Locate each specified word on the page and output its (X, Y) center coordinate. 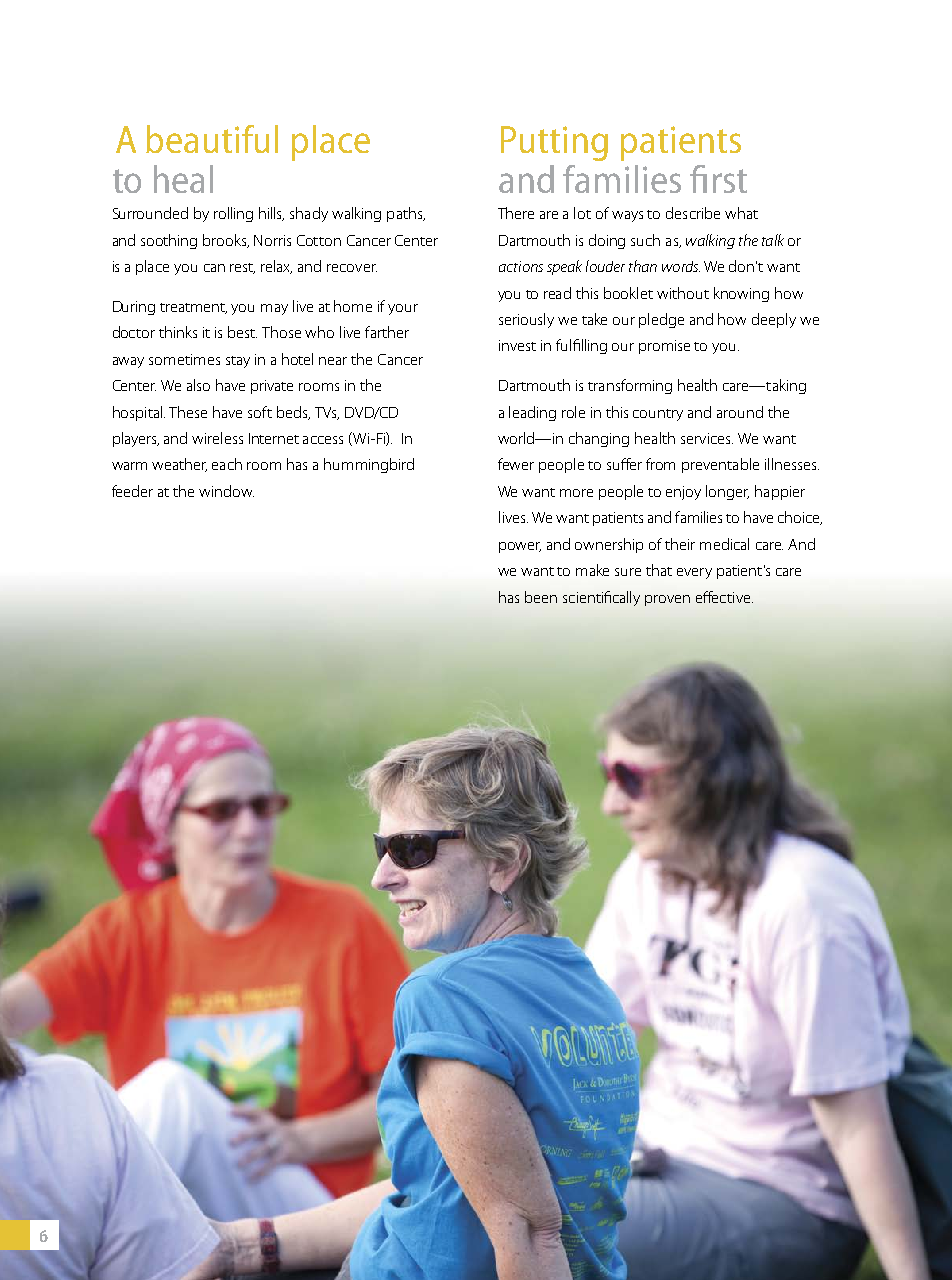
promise (664, 347)
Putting (554, 143)
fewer (516, 464)
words (681, 266)
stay (238, 362)
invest (517, 345)
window (226, 491)
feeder (132, 491)
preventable (720, 465)
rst (730, 181)
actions (521, 266)
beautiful (212, 139)
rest (242, 268)
